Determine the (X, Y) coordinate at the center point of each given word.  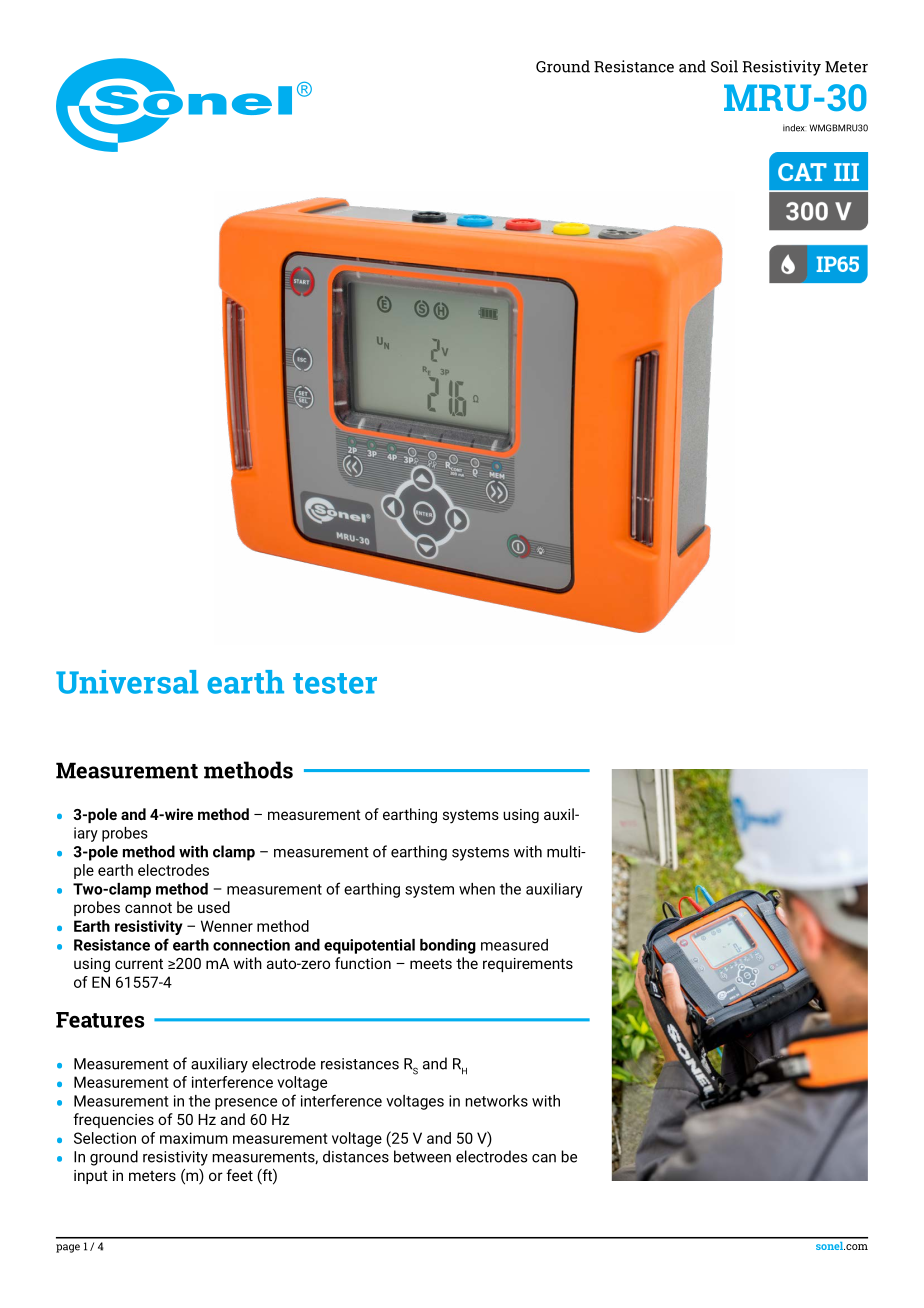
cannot (148, 908)
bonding (448, 946)
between (422, 1156)
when (477, 889)
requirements (528, 965)
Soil (724, 66)
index (794, 128)
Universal (127, 682)
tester (335, 683)
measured (514, 945)
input (91, 1177)
